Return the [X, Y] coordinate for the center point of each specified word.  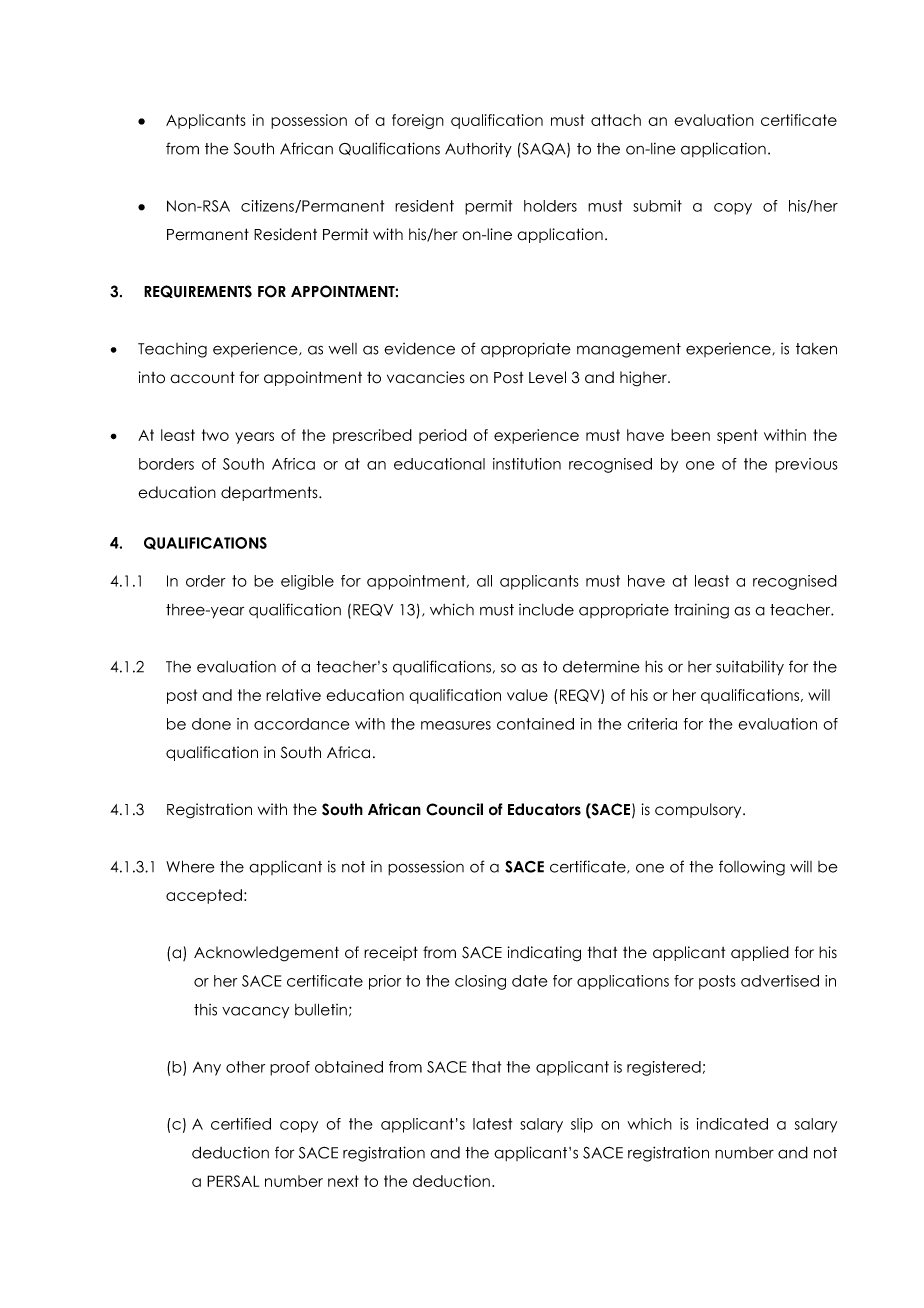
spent [737, 436]
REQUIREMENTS [198, 291]
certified [241, 1124]
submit [657, 206]
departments [270, 493]
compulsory [699, 810]
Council [454, 809]
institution [527, 464]
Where [190, 866]
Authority [478, 149]
